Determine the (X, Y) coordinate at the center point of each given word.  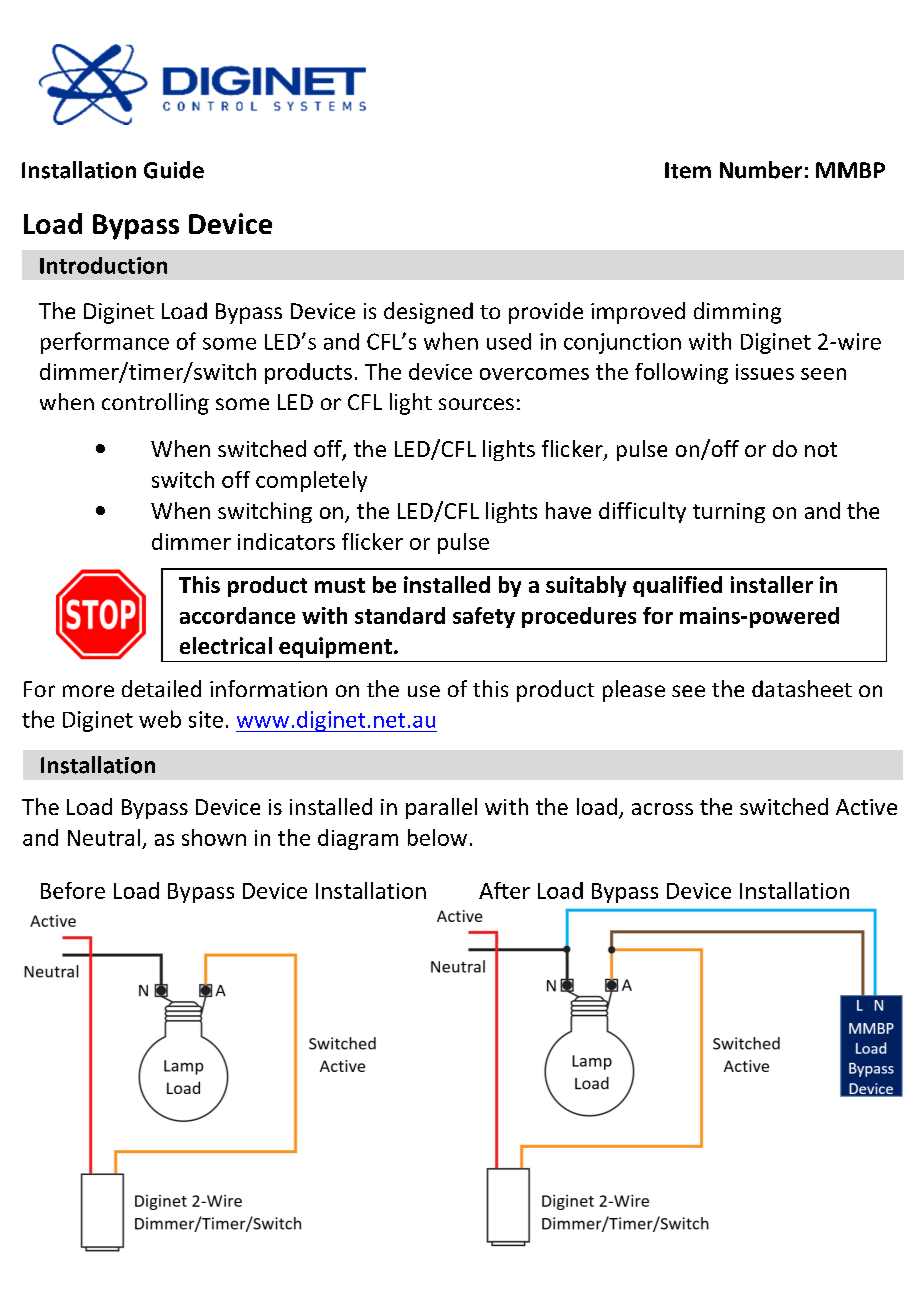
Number (761, 170)
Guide (174, 170)
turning (729, 513)
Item (688, 170)
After (504, 890)
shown (214, 837)
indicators (286, 541)
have (568, 510)
